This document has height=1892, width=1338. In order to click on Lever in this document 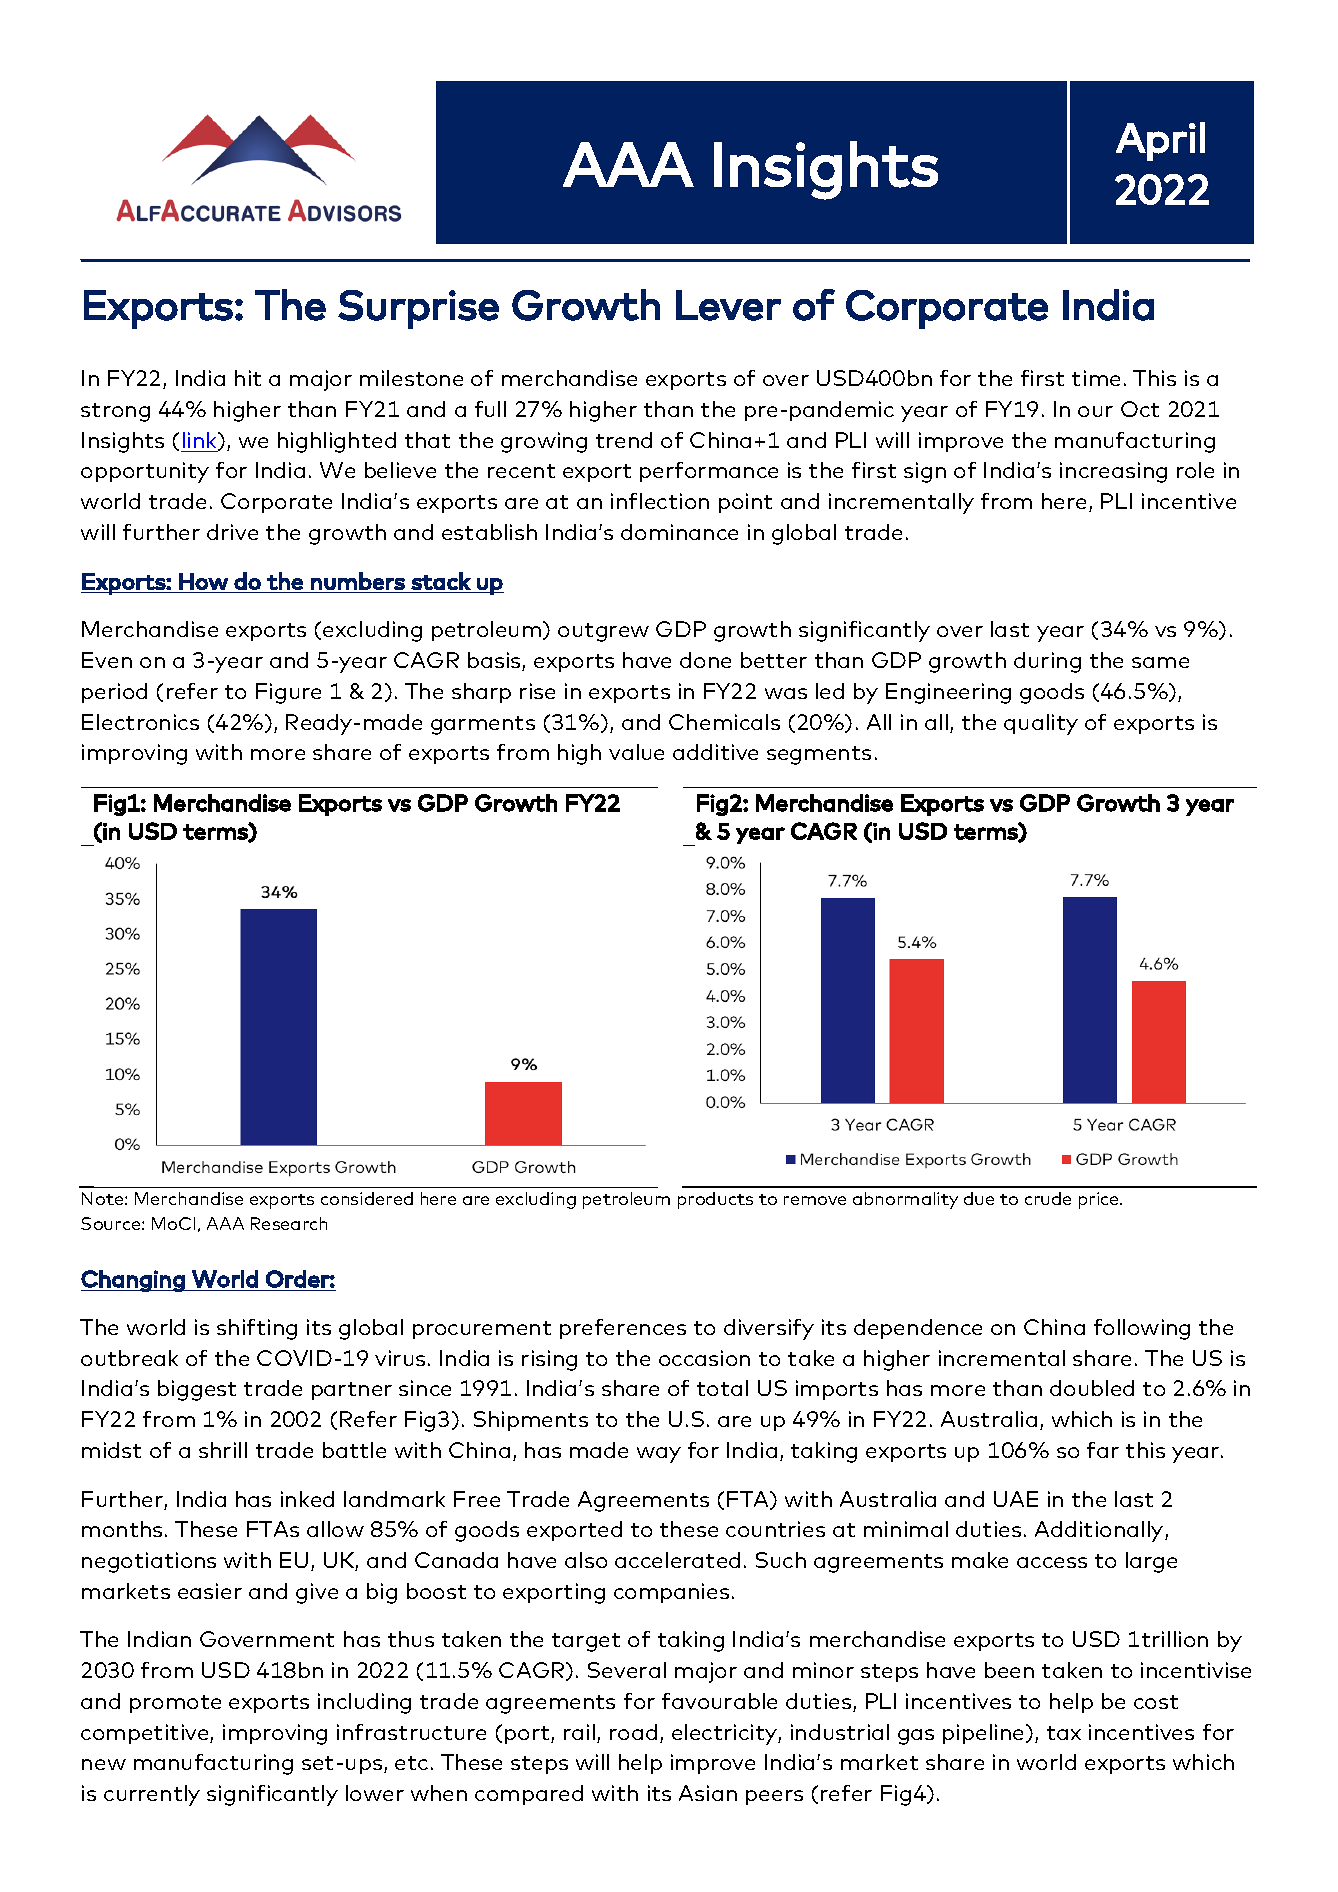, I will do `click(728, 305)`.
